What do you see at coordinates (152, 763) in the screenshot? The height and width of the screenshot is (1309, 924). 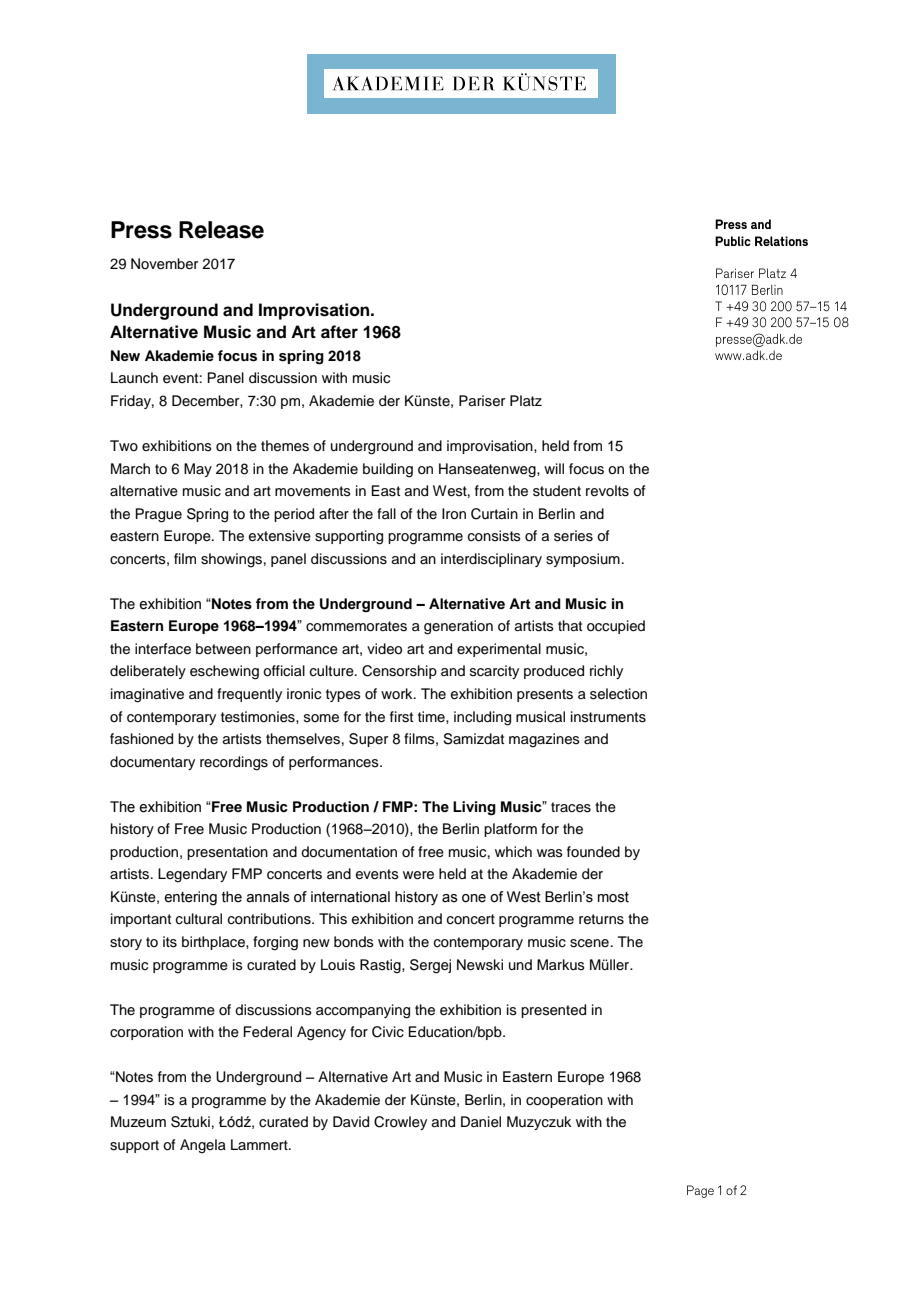 I see `documentary` at bounding box center [152, 763].
